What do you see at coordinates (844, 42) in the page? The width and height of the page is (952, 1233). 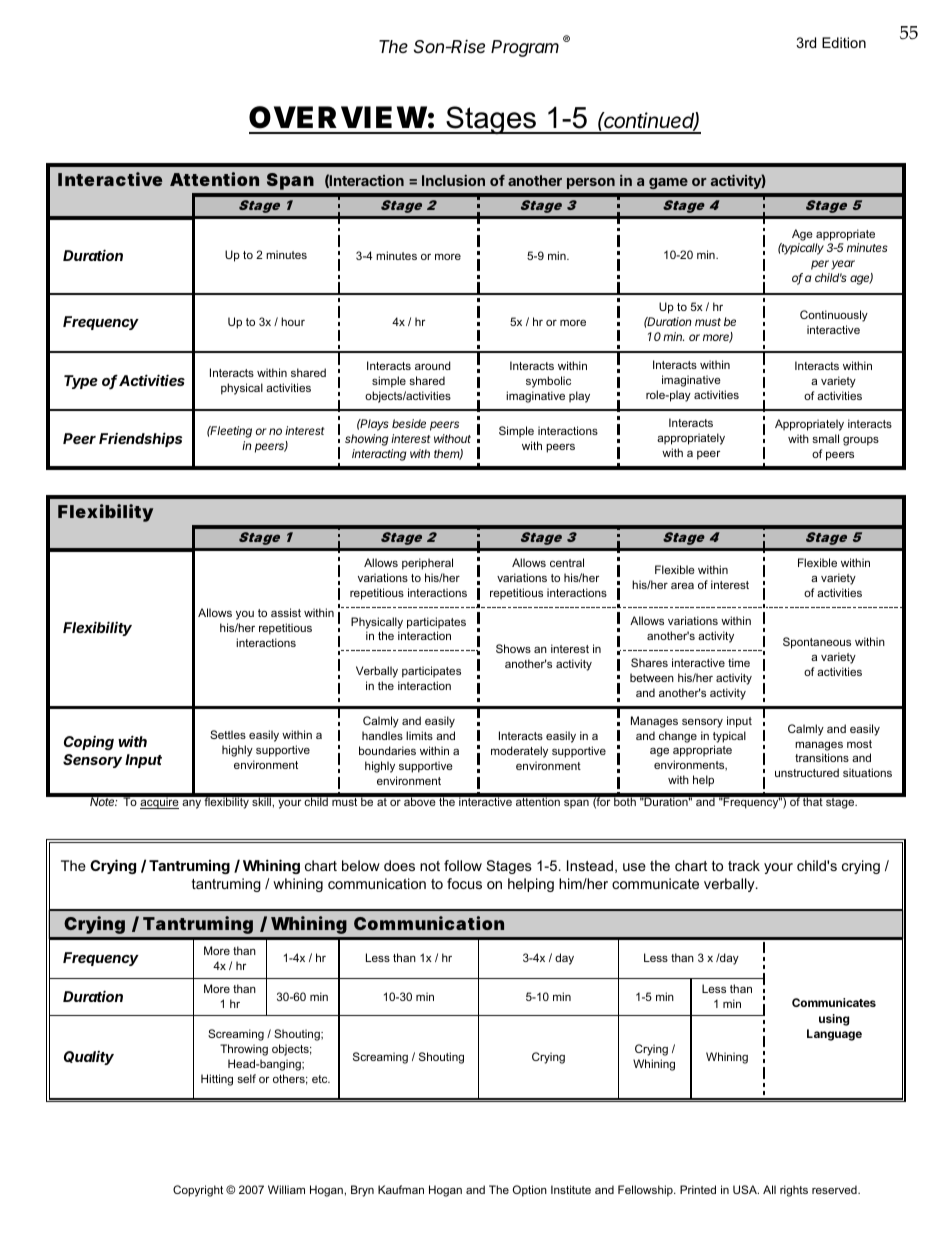 I see `Edition` at bounding box center [844, 42].
